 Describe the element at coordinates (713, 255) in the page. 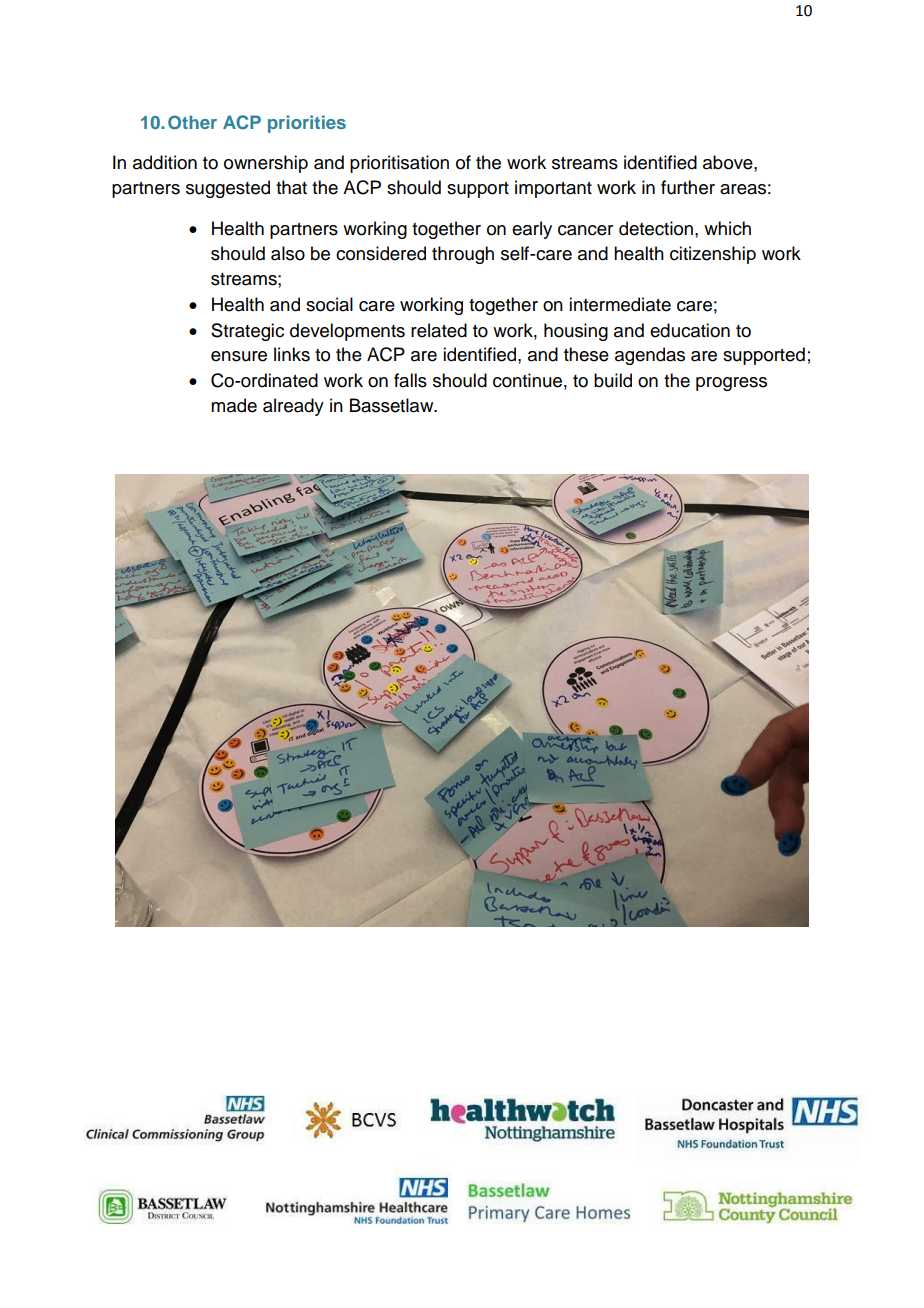

I see `citizenship` at that location.
